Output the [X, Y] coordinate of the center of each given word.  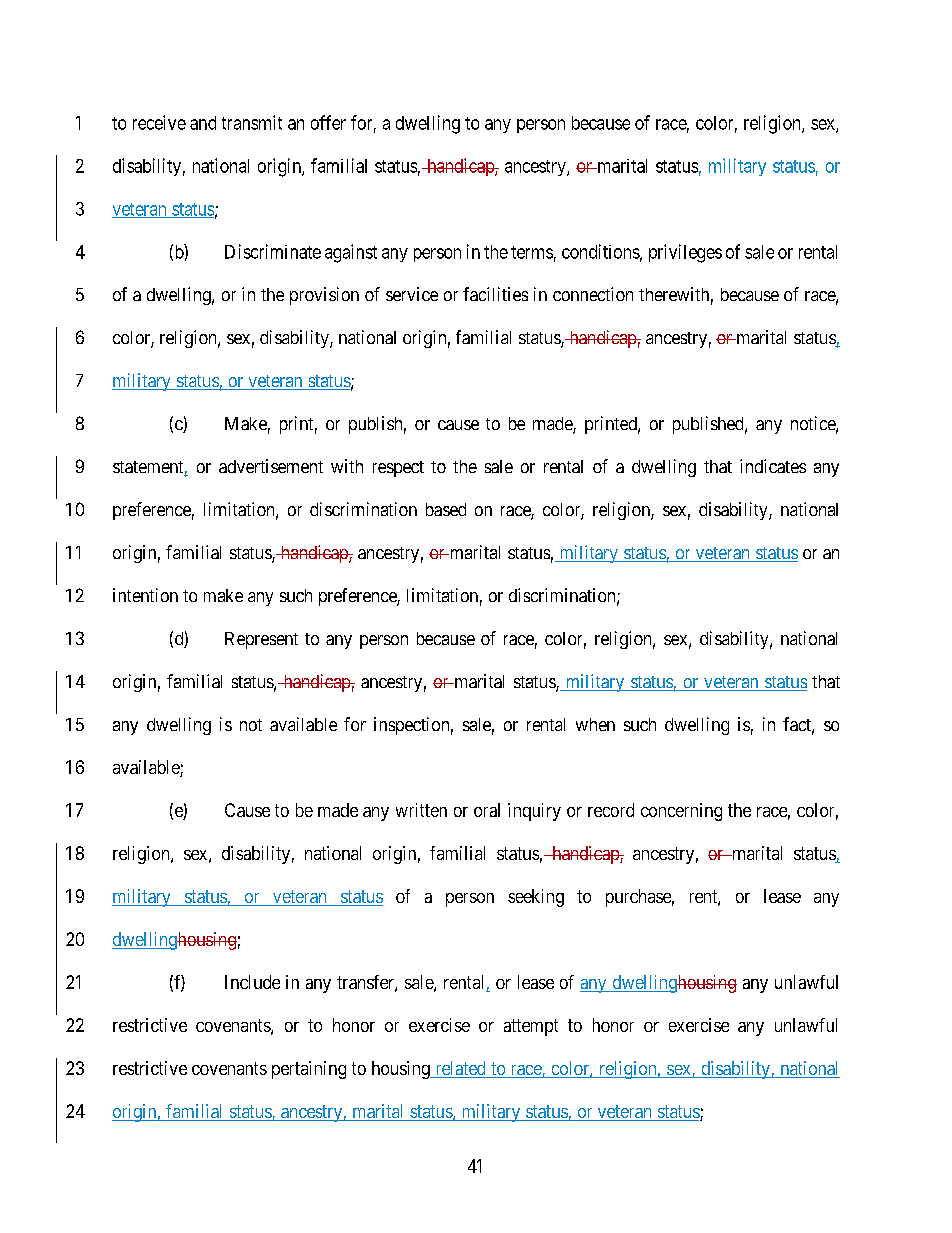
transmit [252, 122]
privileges [685, 253]
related [460, 1069]
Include [252, 982]
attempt [531, 1027]
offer [328, 122]
